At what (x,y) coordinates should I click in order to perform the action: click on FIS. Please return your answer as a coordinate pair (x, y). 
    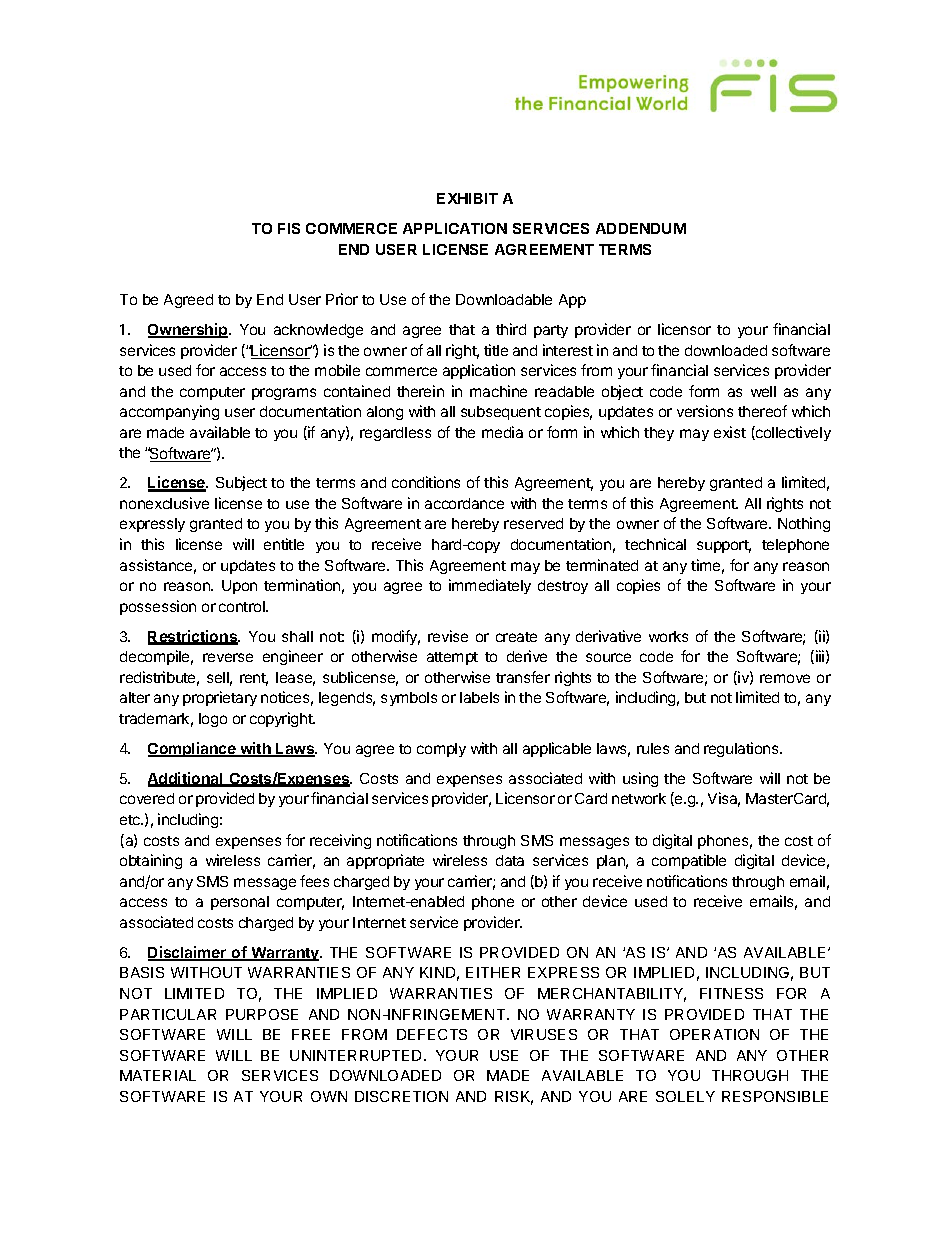
    Looking at the image, I should click on (289, 228).
